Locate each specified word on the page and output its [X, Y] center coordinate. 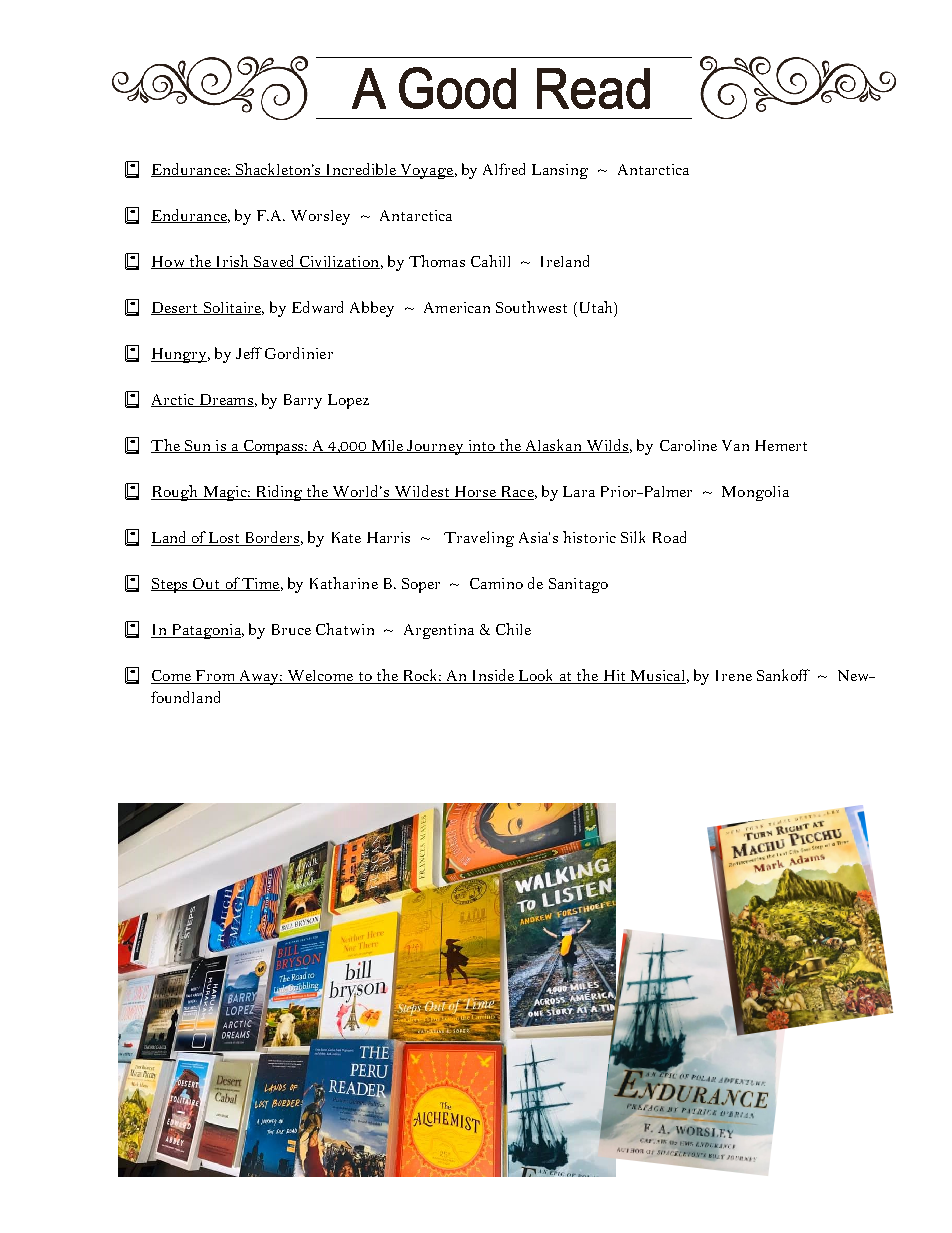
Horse [475, 493]
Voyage [427, 171]
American [457, 307]
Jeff [249, 353]
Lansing [560, 171]
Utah [595, 307]
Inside [493, 676]
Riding [279, 493]
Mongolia [755, 493]
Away [259, 677]
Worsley [320, 217]
